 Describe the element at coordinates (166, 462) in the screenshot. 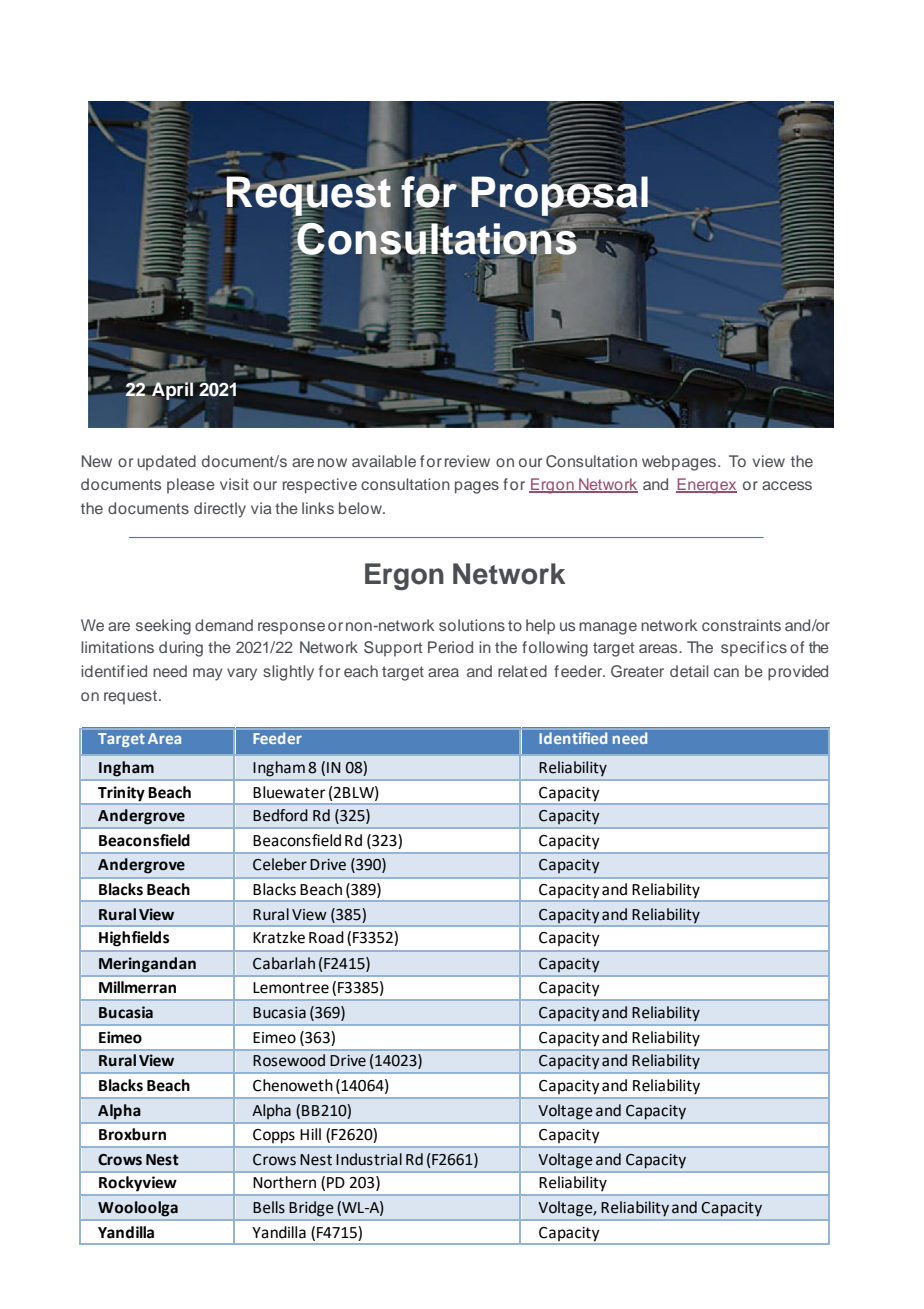

I see `updated` at that location.
